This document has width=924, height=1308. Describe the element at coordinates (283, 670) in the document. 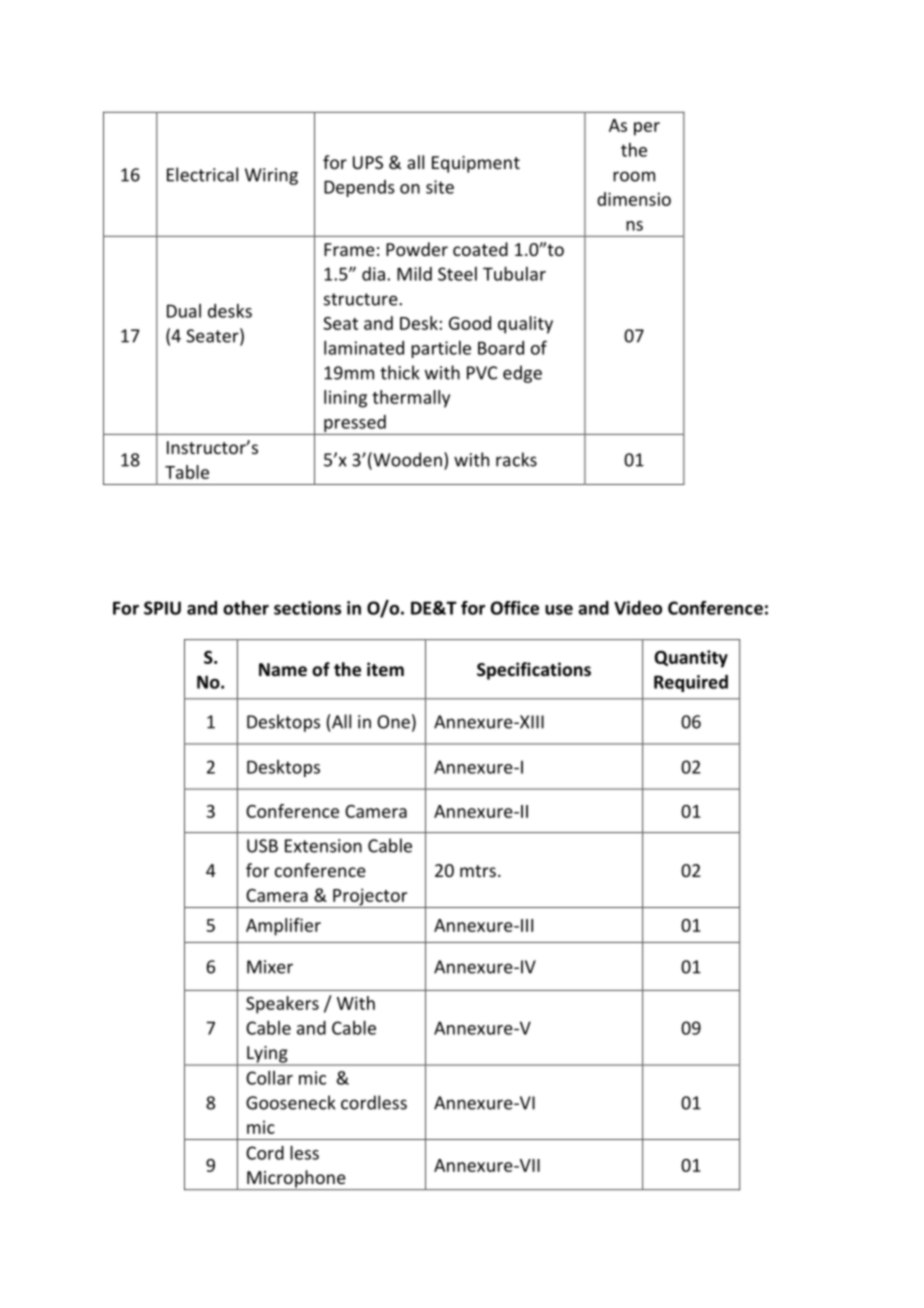

I see `Name` at that location.
